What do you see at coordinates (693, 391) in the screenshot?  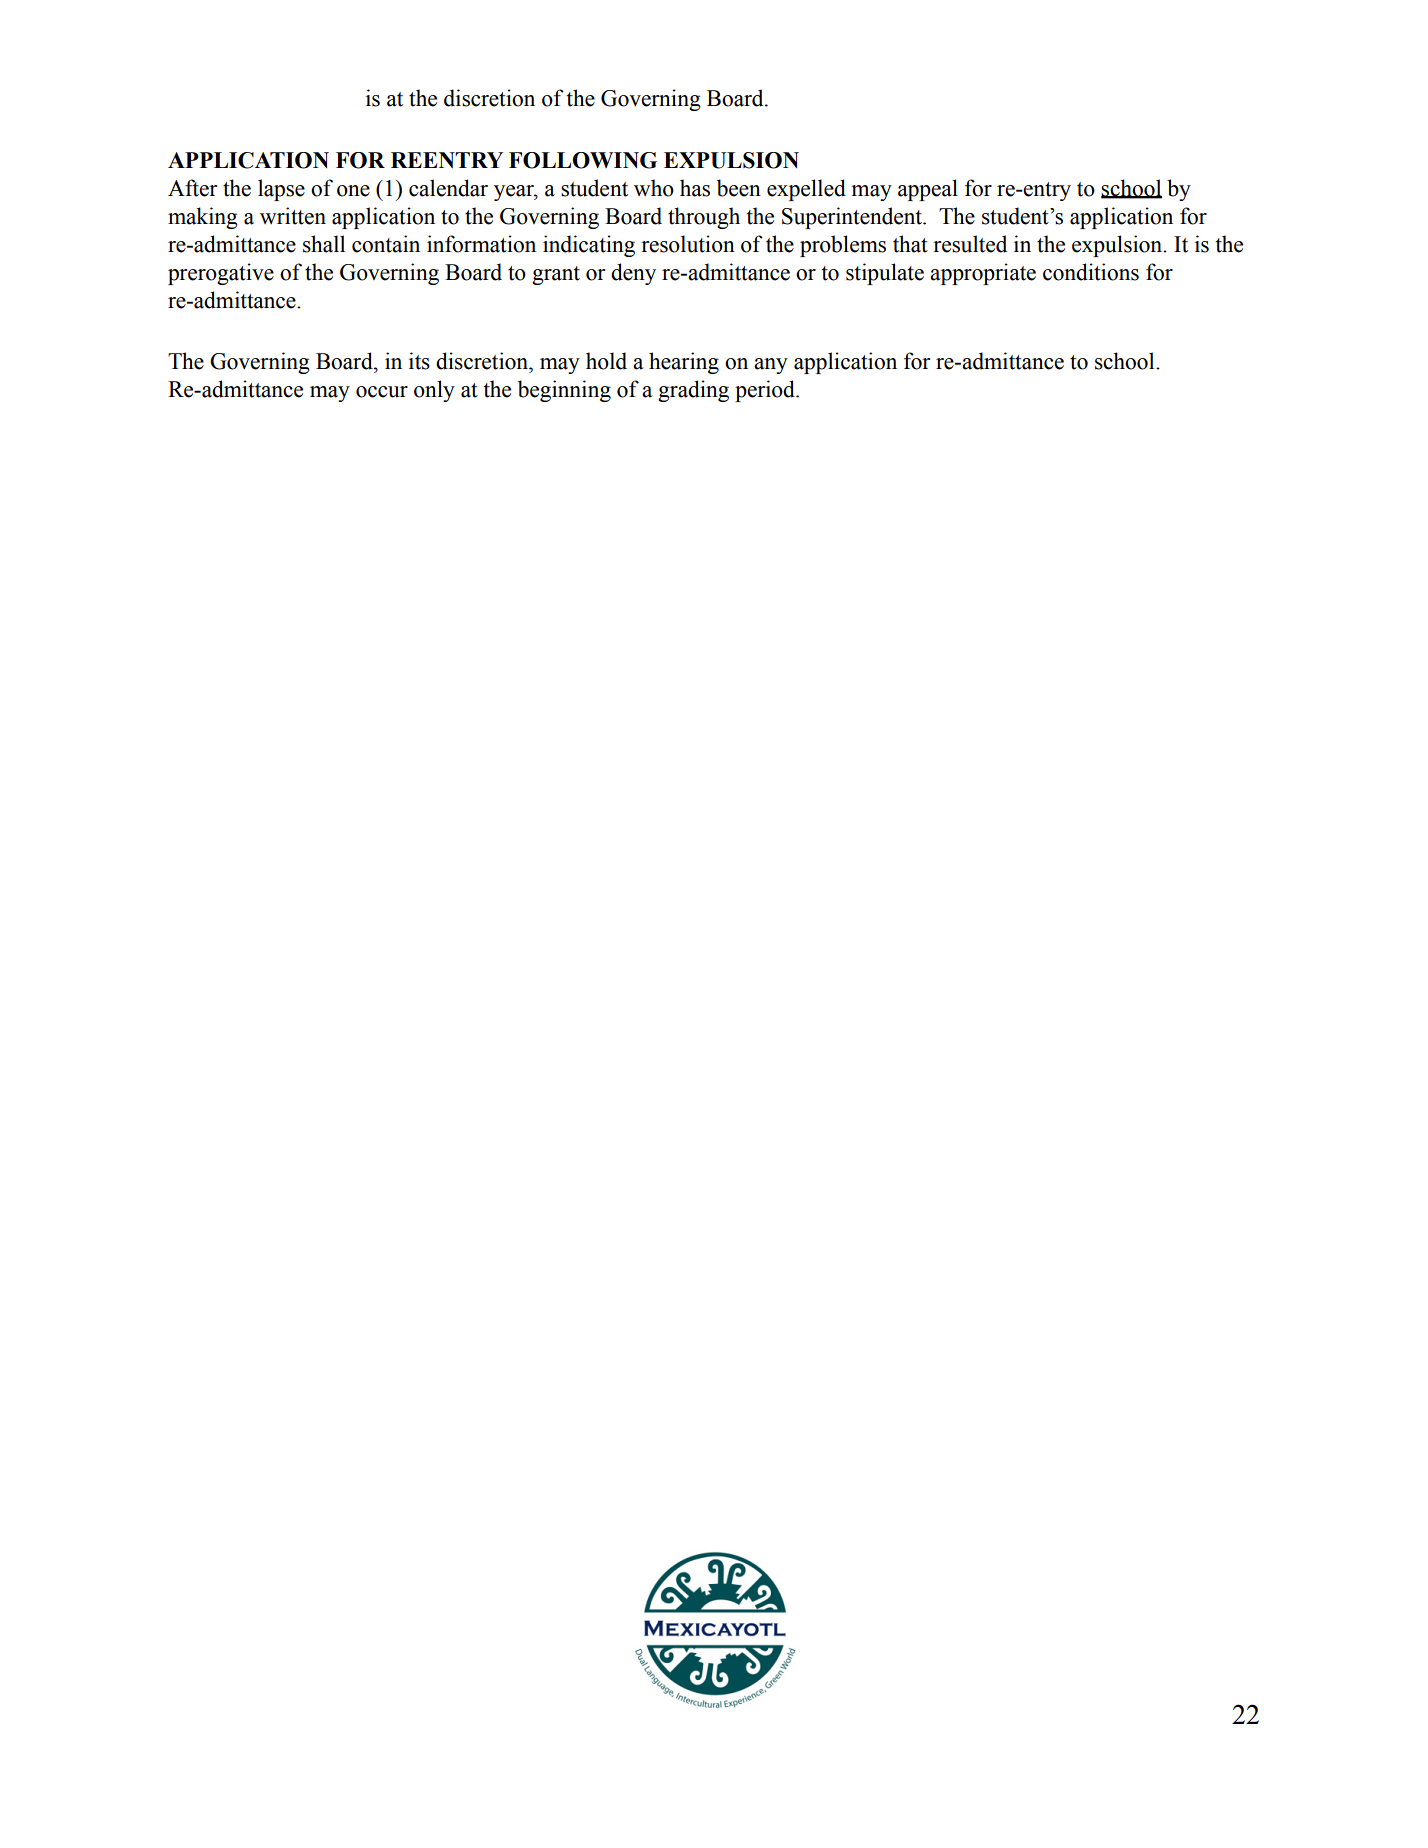 I see `grading` at bounding box center [693, 391].
